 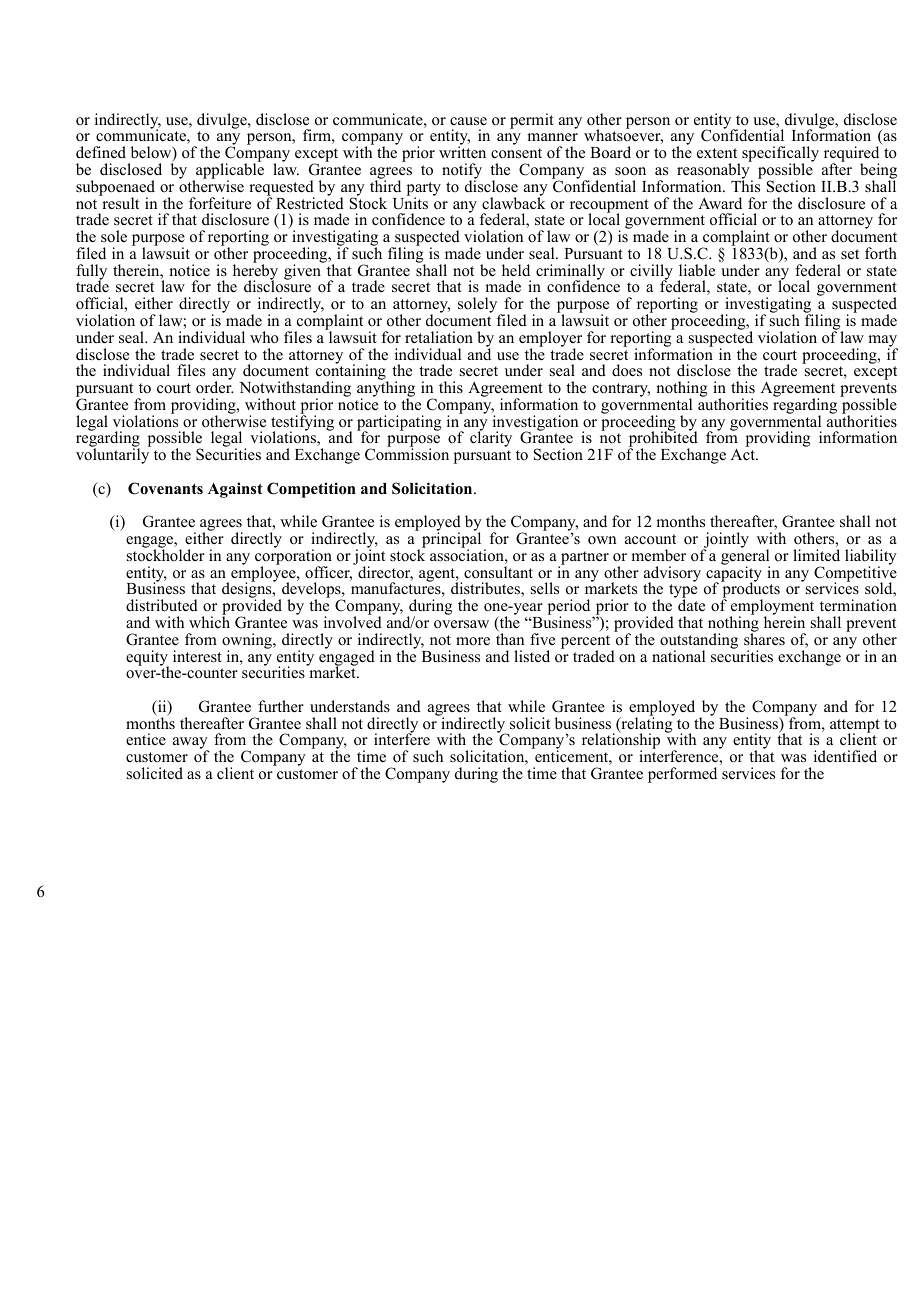 I want to click on distributes, so click(x=486, y=589).
